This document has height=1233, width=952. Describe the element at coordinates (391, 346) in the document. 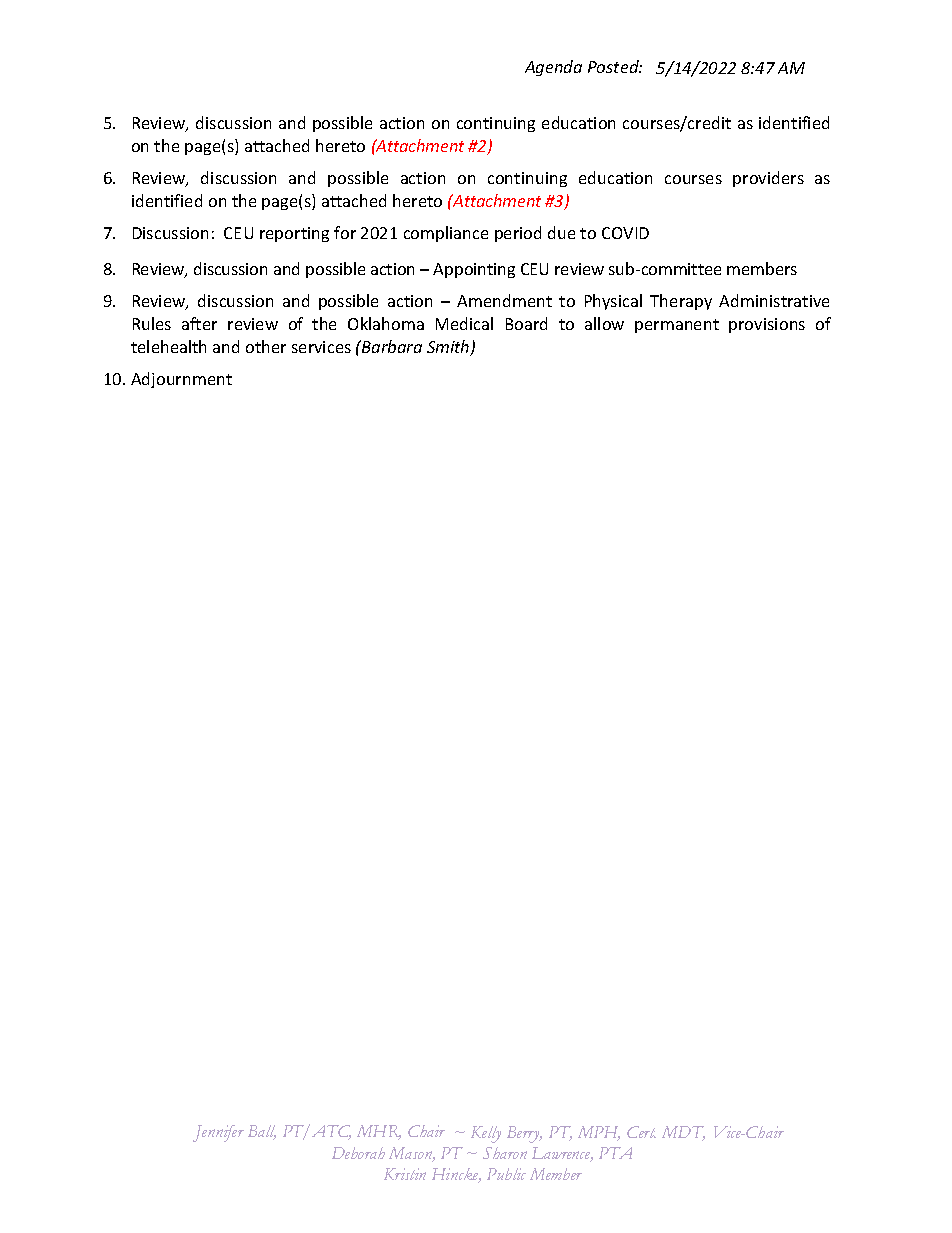

I see `Barbara` at that location.
